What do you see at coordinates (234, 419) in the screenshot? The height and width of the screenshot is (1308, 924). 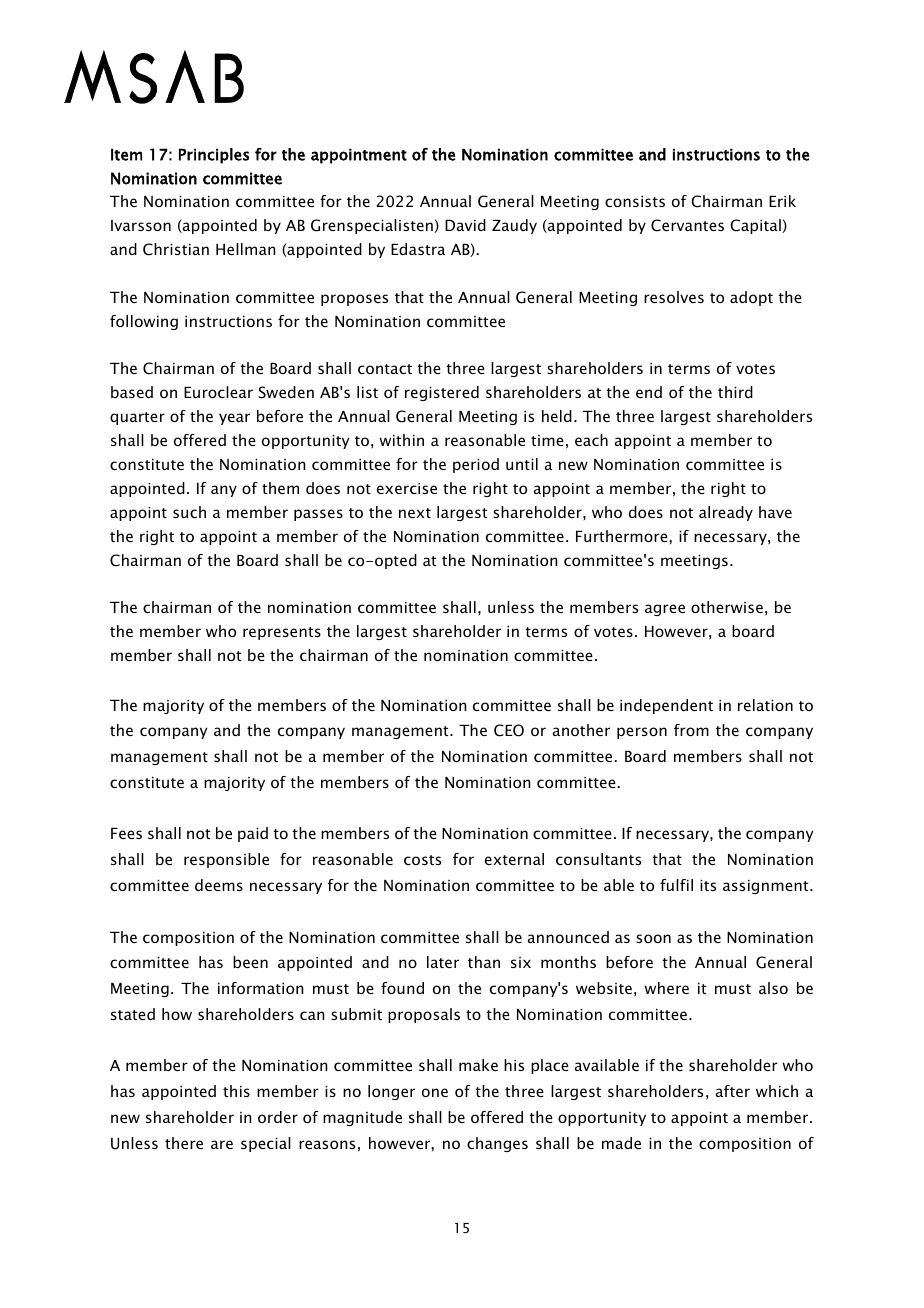 I see `year` at bounding box center [234, 419].
